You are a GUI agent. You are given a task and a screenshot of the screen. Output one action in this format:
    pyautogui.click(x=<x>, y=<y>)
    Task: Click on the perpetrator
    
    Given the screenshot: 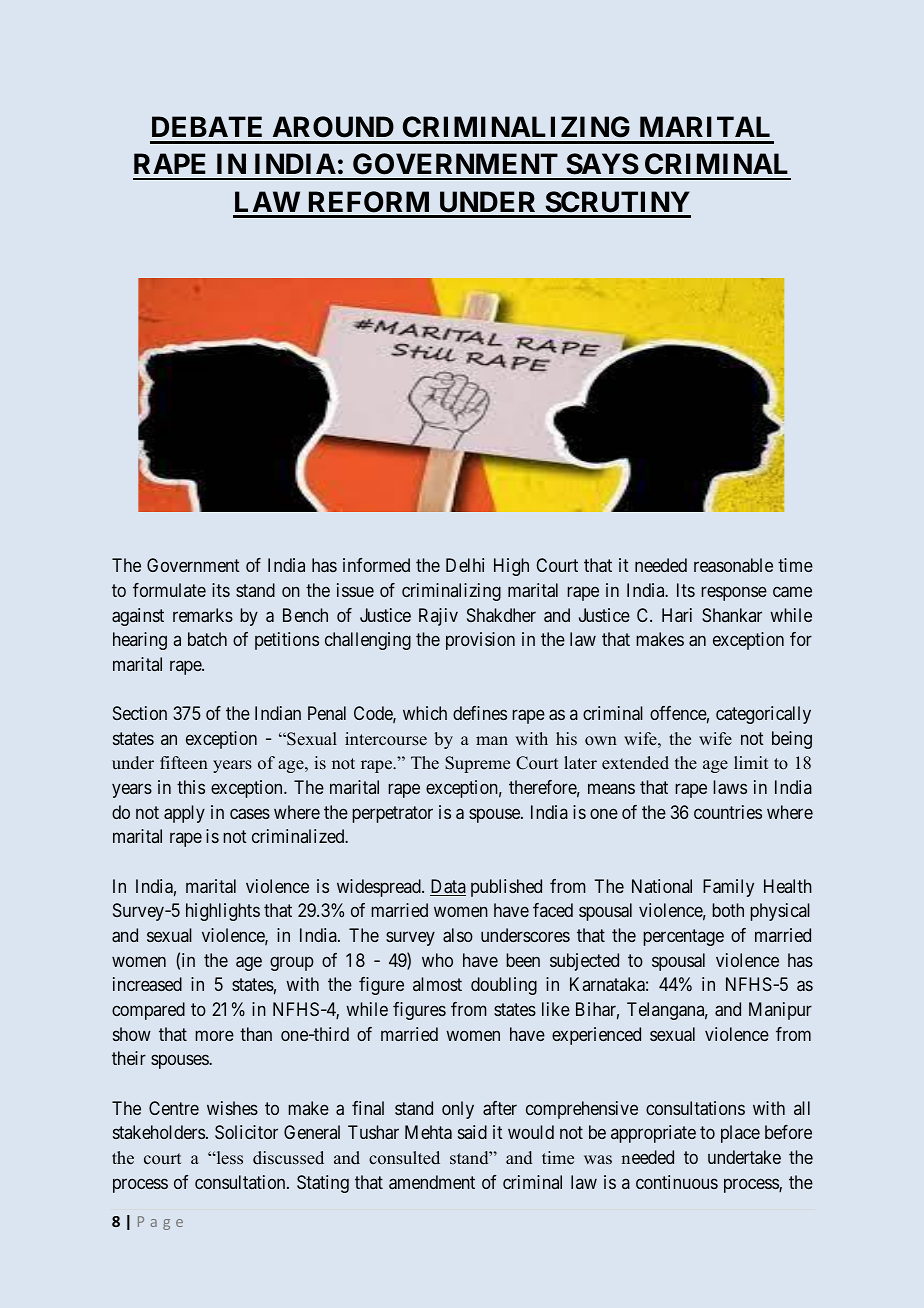 What is the action you would take?
    pyautogui.click(x=392, y=814)
